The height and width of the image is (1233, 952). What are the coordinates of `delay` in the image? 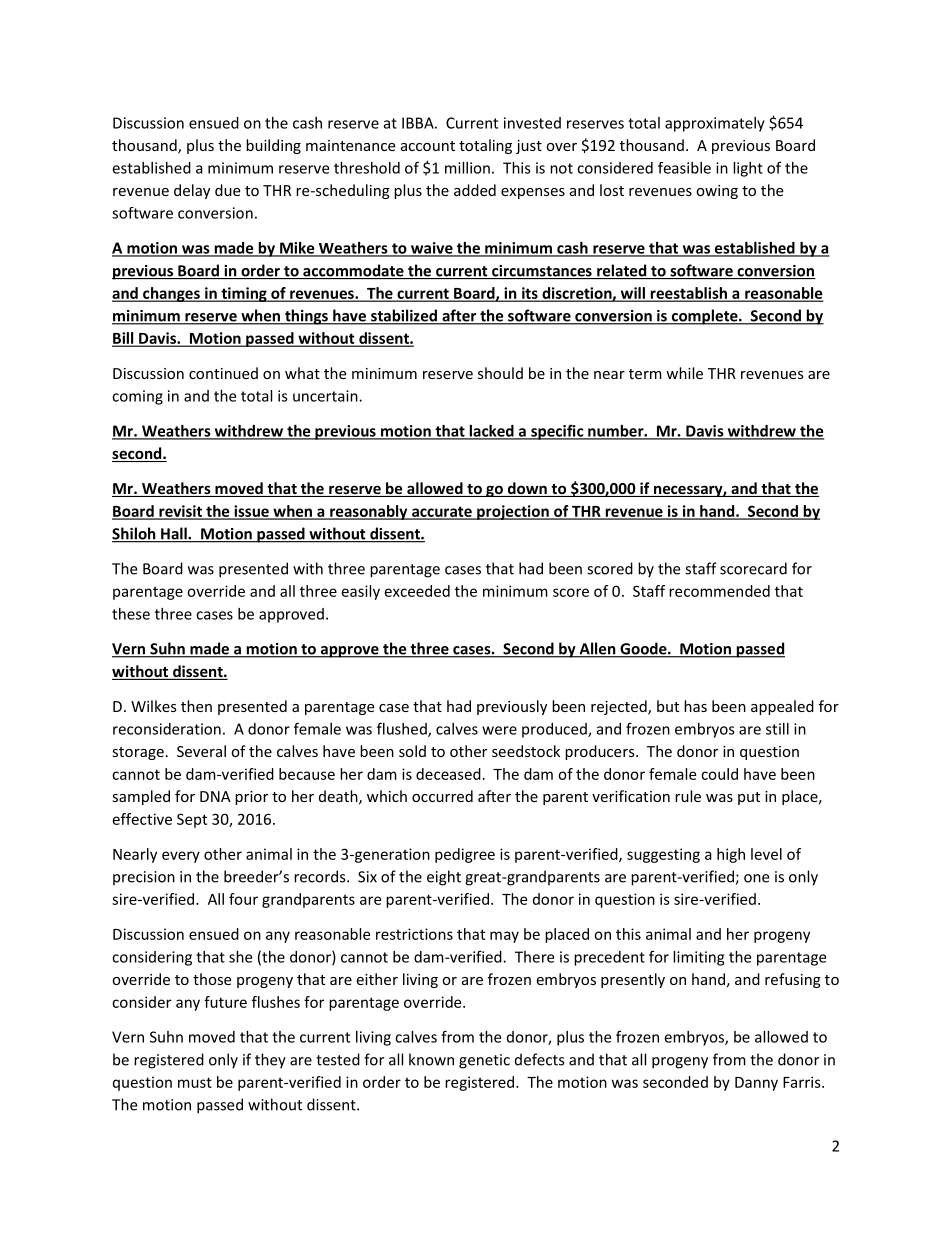 It's located at (192, 191).
